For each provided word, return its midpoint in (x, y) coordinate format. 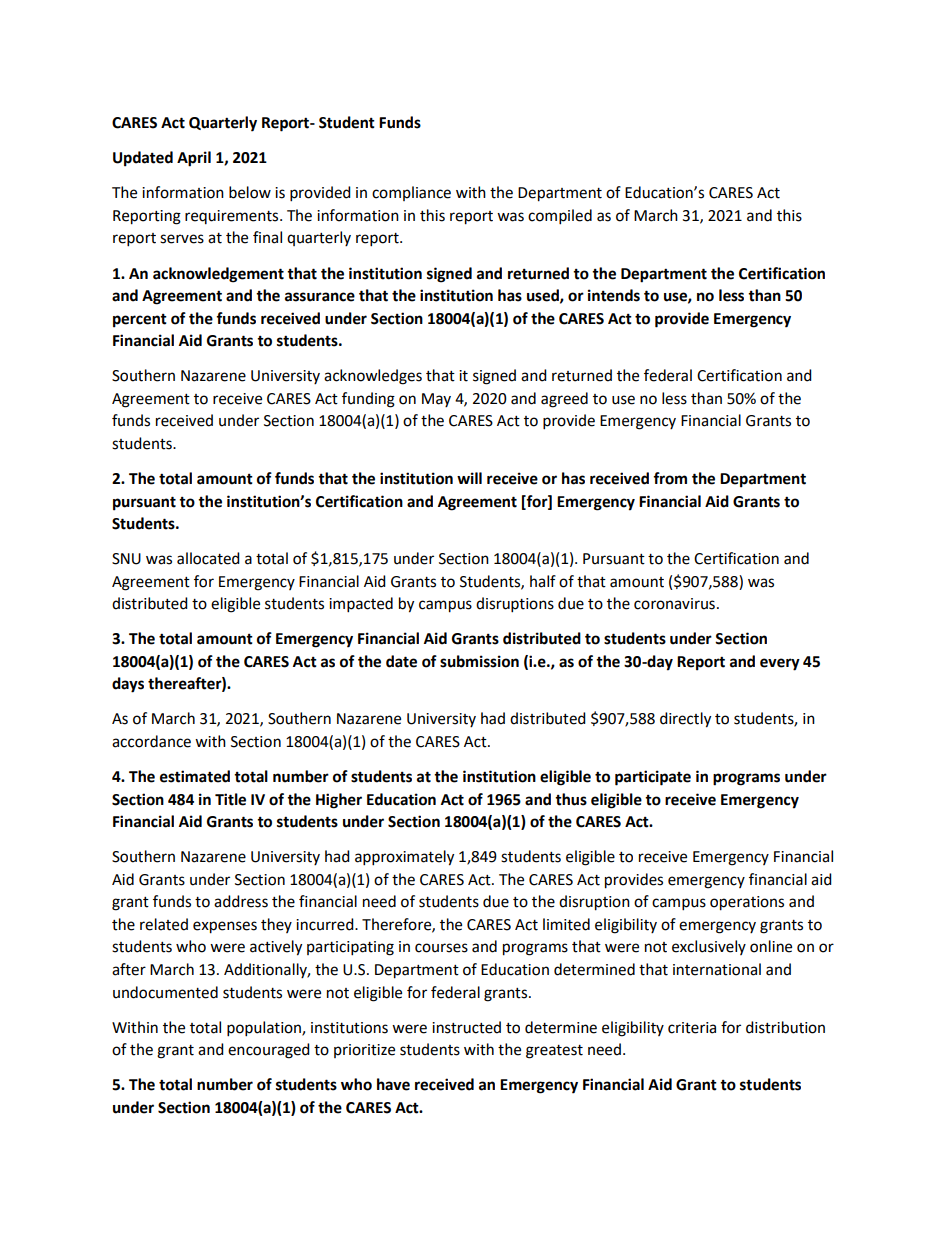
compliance (411, 193)
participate (653, 778)
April (194, 159)
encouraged (269, 1051)
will (469, 478)
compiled (560, 217)
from (670, 478)
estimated (195, 776)
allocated (208, 558)
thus (571, 799)
